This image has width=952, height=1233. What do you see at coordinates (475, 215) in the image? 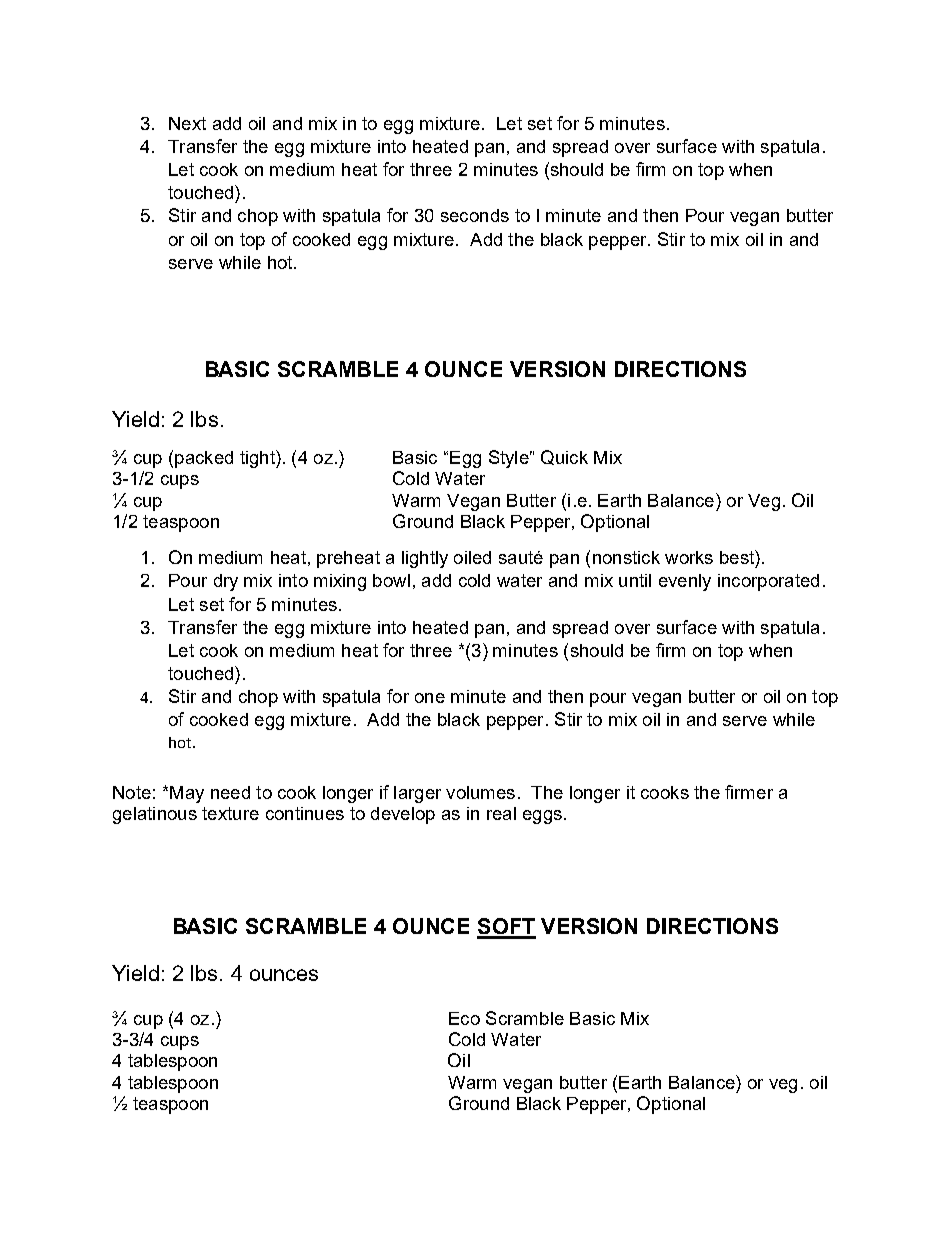
I see `seconds` at bounding box center [475, 215].
